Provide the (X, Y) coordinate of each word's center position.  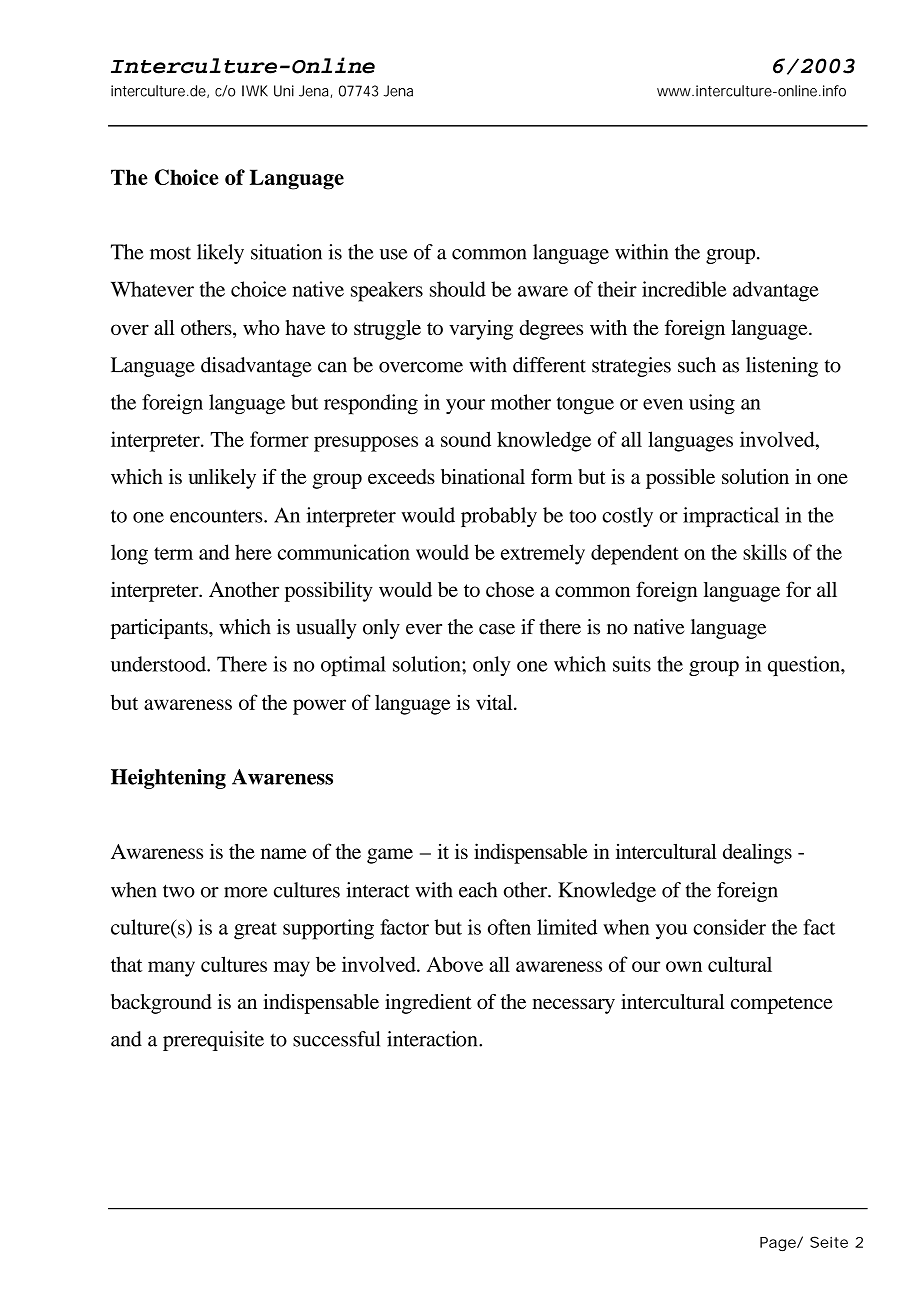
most (170, 253)
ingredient (428, 1004)
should (458, 289)
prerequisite (213, 1041)
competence (782, 1005)
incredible (684, 289)
